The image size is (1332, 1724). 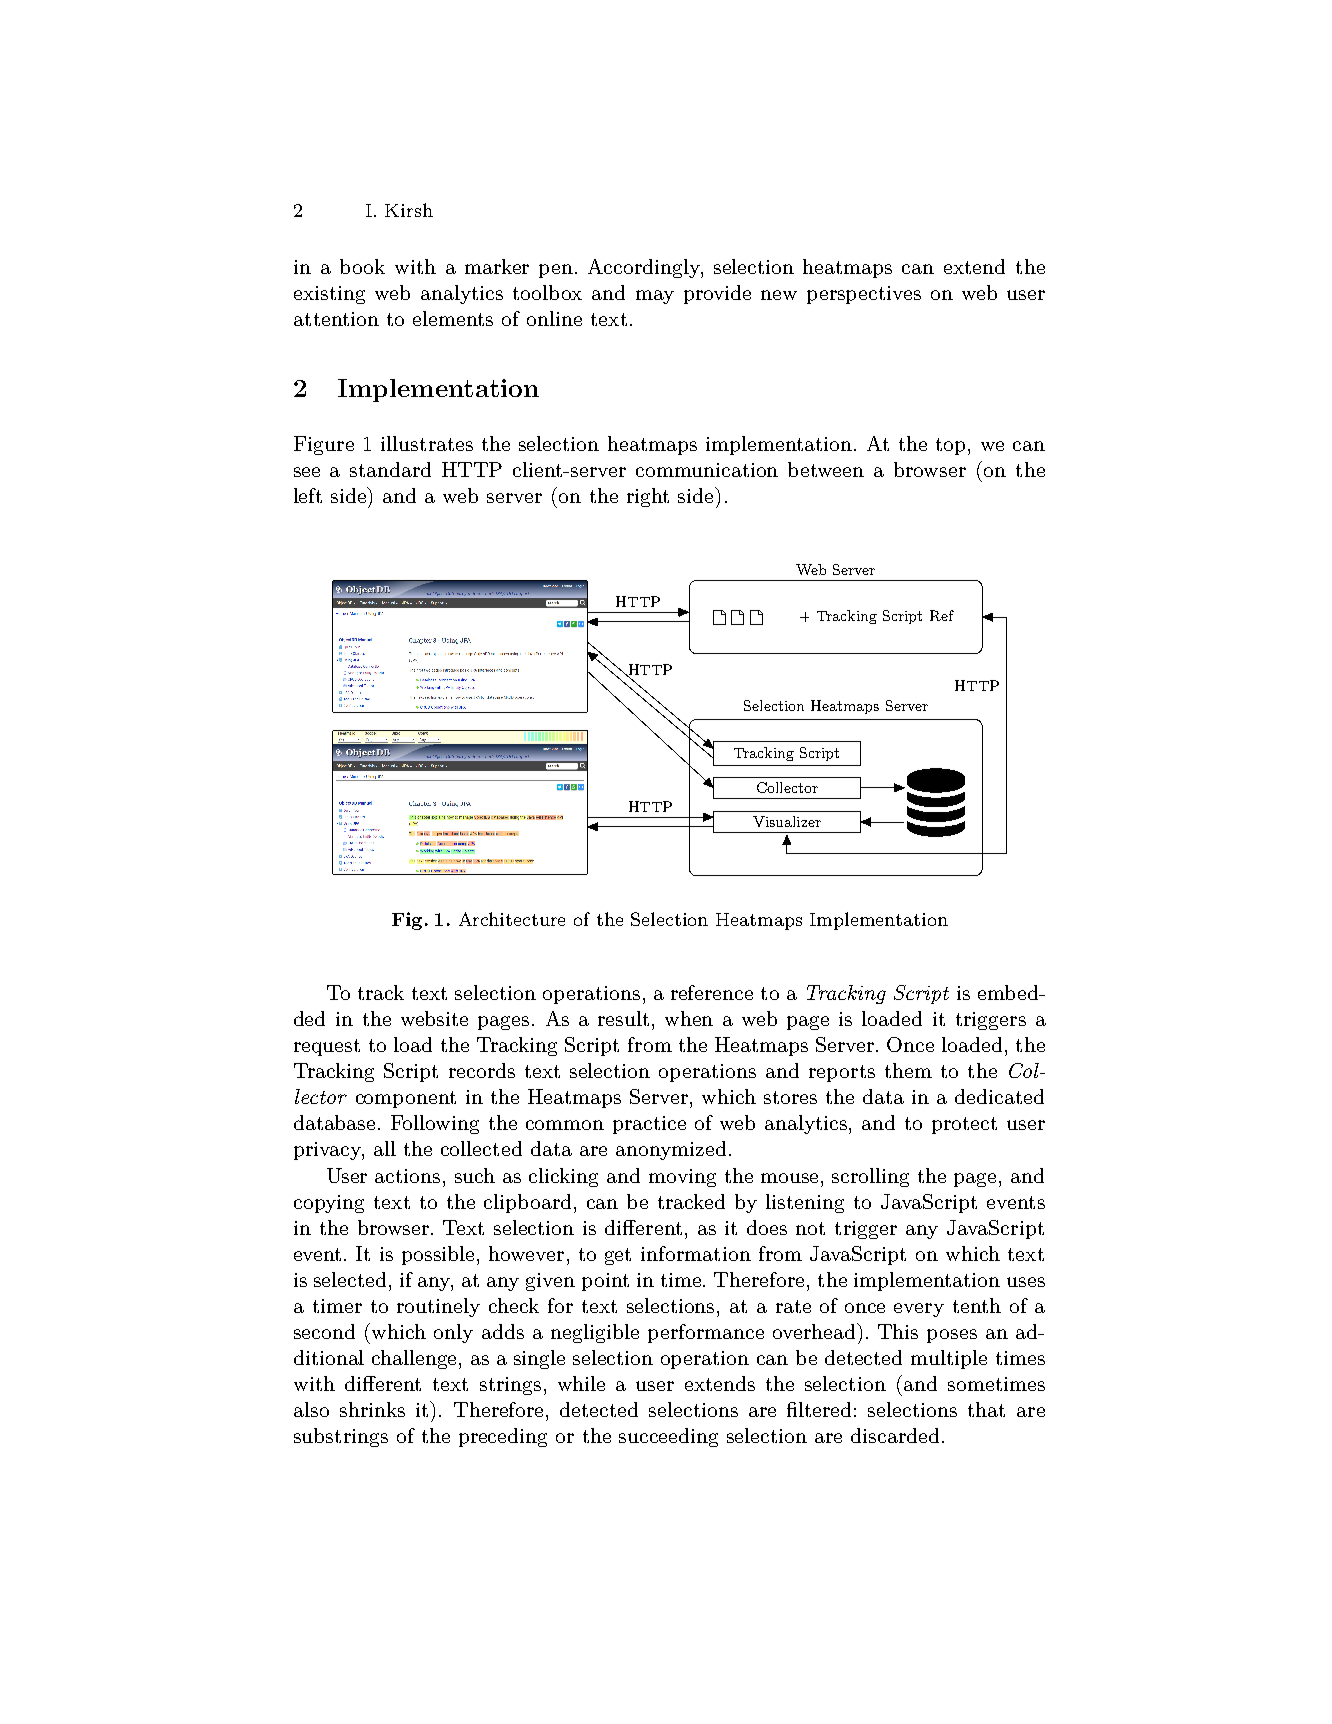 What do you see at coordinates (712, 992) in the screenshot?
I see `reference` at bounding box center [712, 992].
